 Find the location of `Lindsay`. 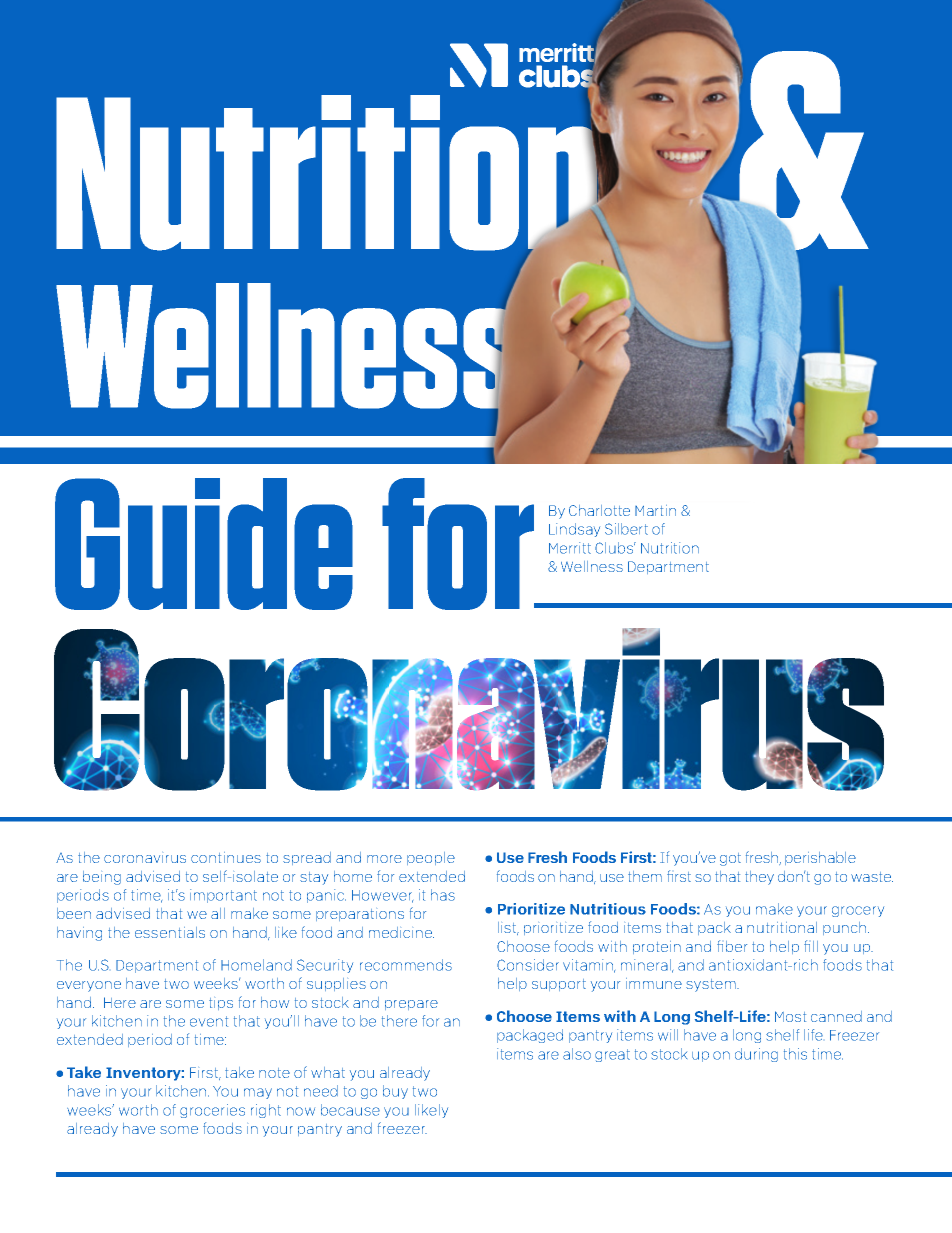

Lindsay is located at coordinates (574, 530).
